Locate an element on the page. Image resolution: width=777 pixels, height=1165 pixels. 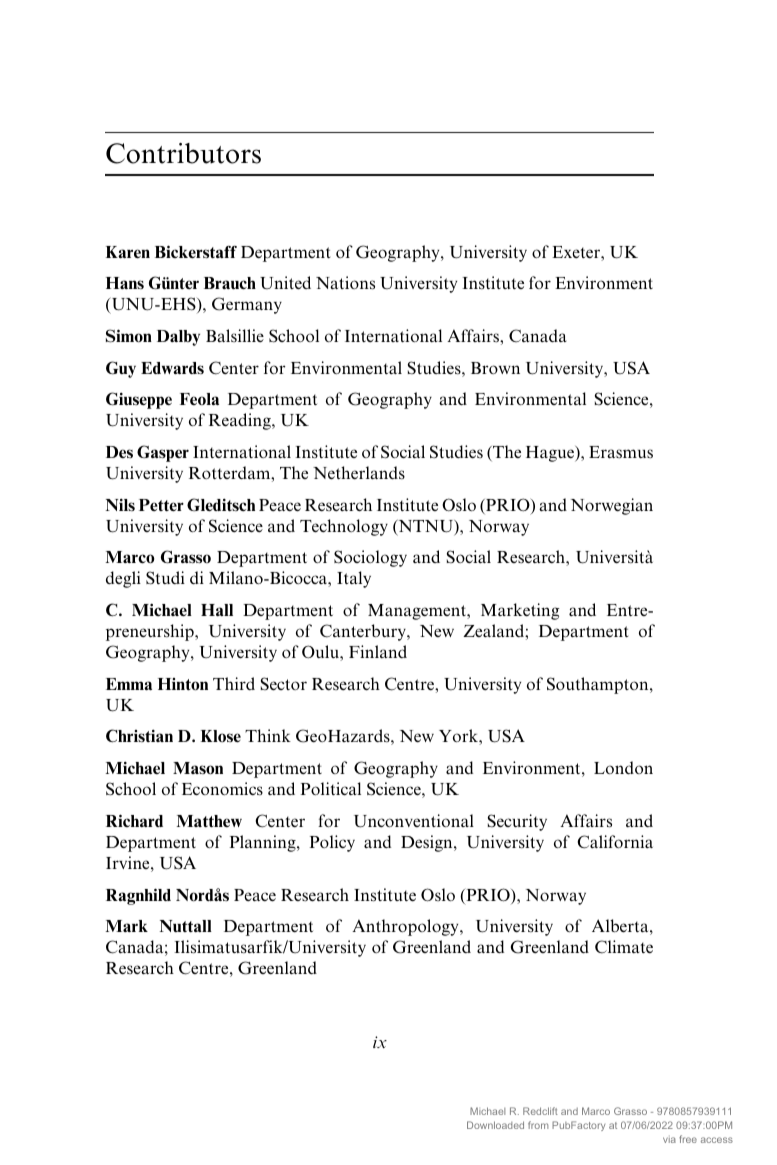
Brown is located at coordinates (495, 368).
